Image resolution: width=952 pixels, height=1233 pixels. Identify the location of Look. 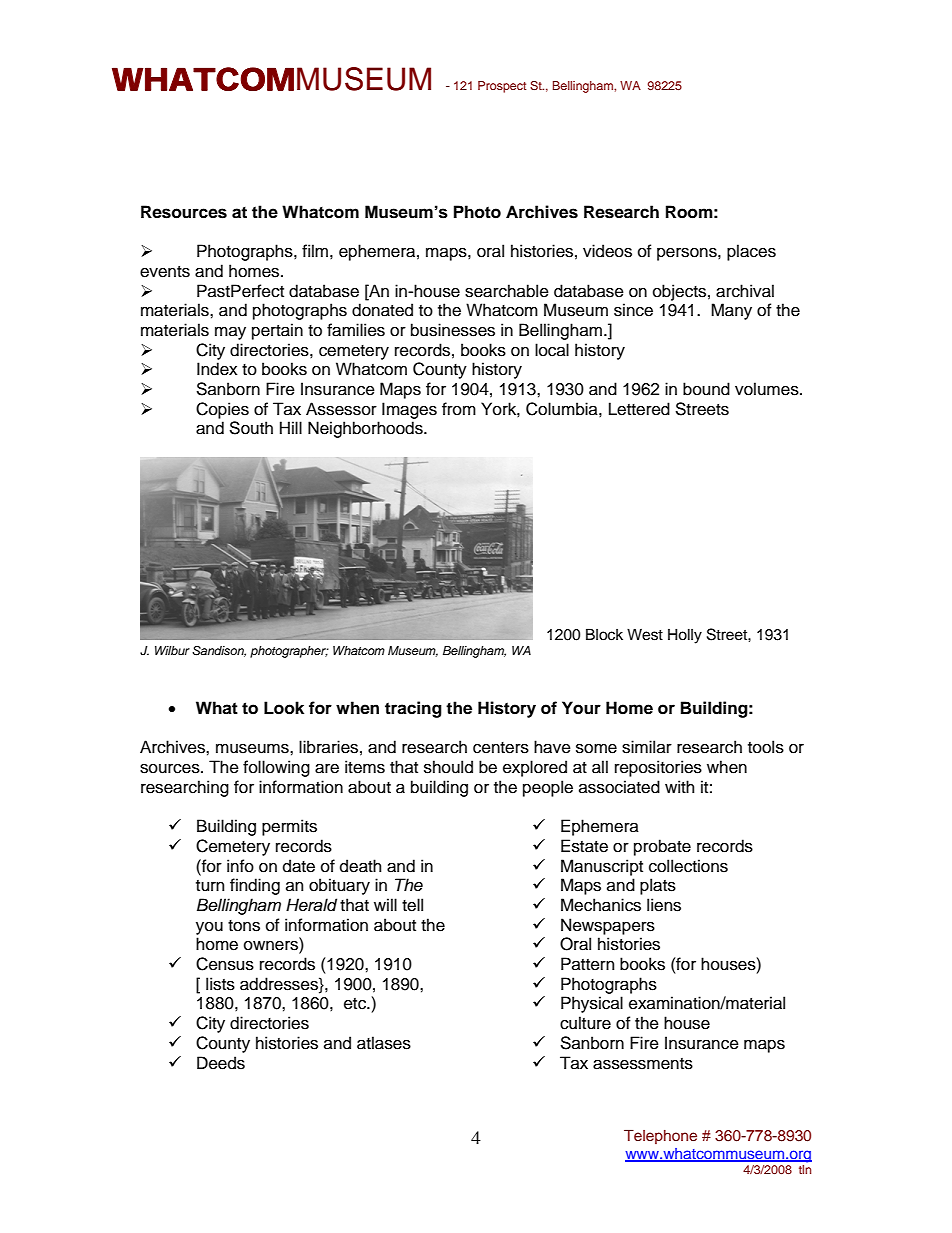
(284, 708).
